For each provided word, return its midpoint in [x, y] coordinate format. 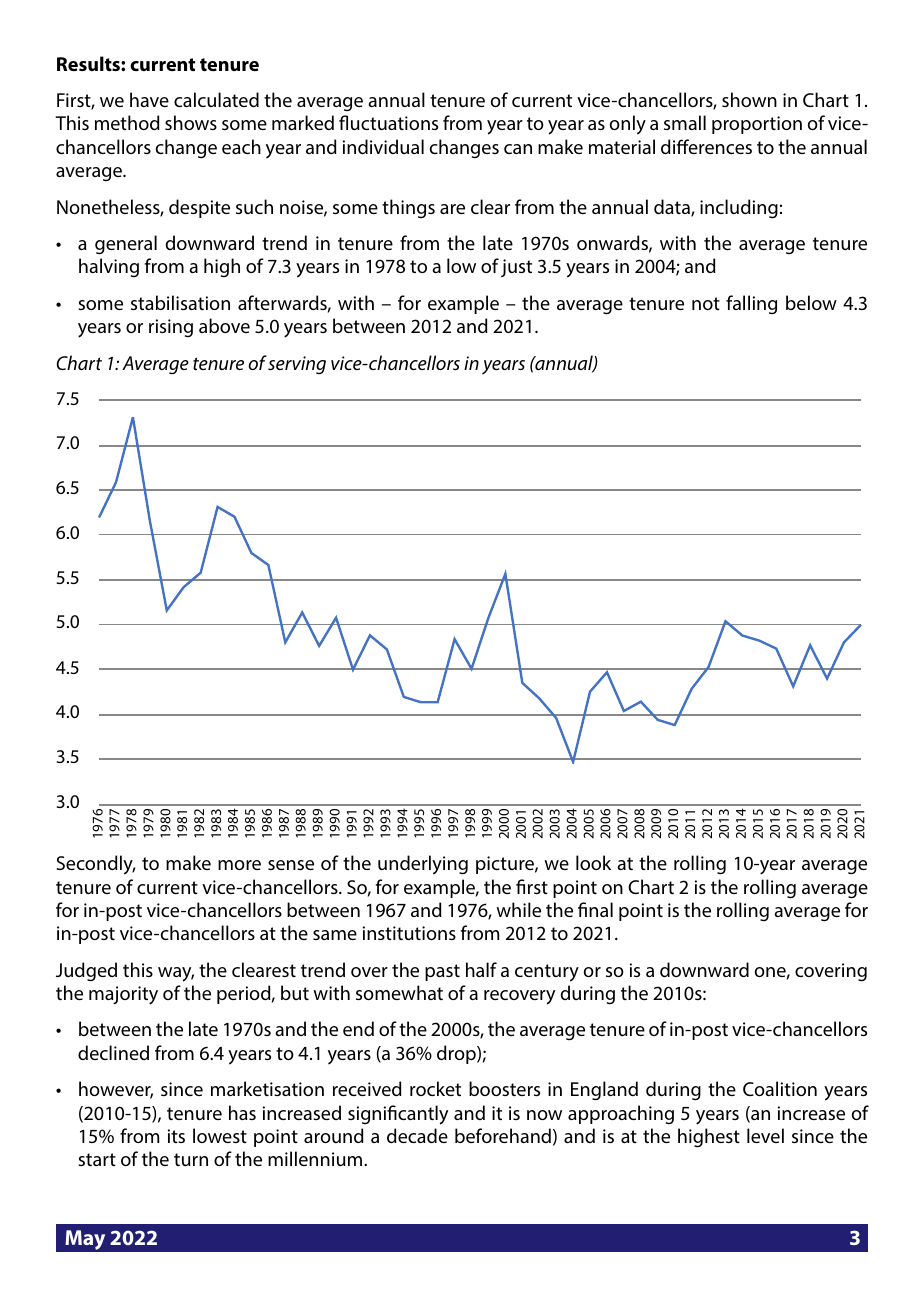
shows [191, 122]
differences [706, 146]
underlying [423, 865]
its [176, 1136]
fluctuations [388, 122]
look [593, 862]
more [239, 865]
